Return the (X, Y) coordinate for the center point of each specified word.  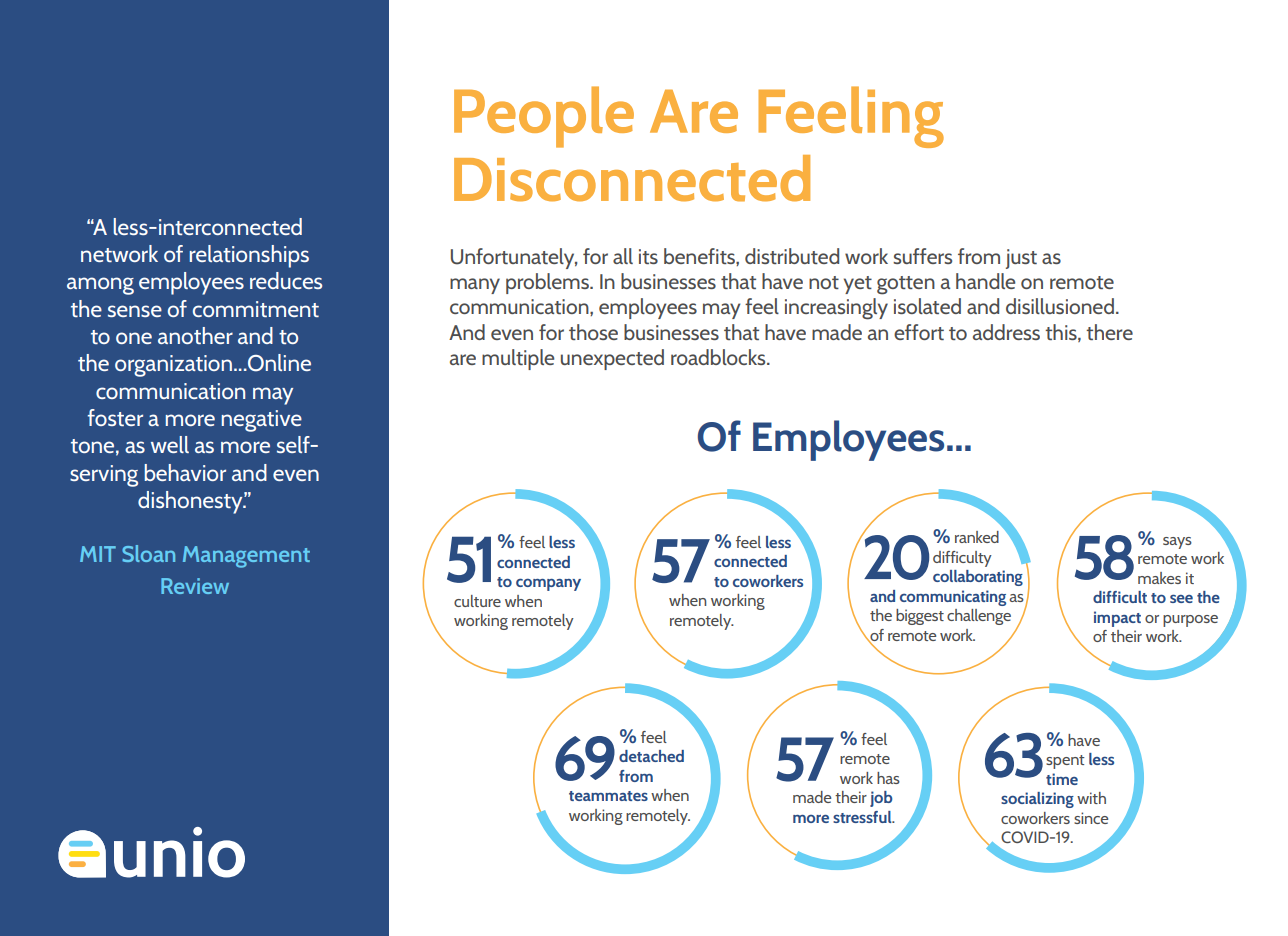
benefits (700, 257)
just (1021, 259)
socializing (1037, 800)
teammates (608, 796)
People (544, 117)
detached (651, 756)
